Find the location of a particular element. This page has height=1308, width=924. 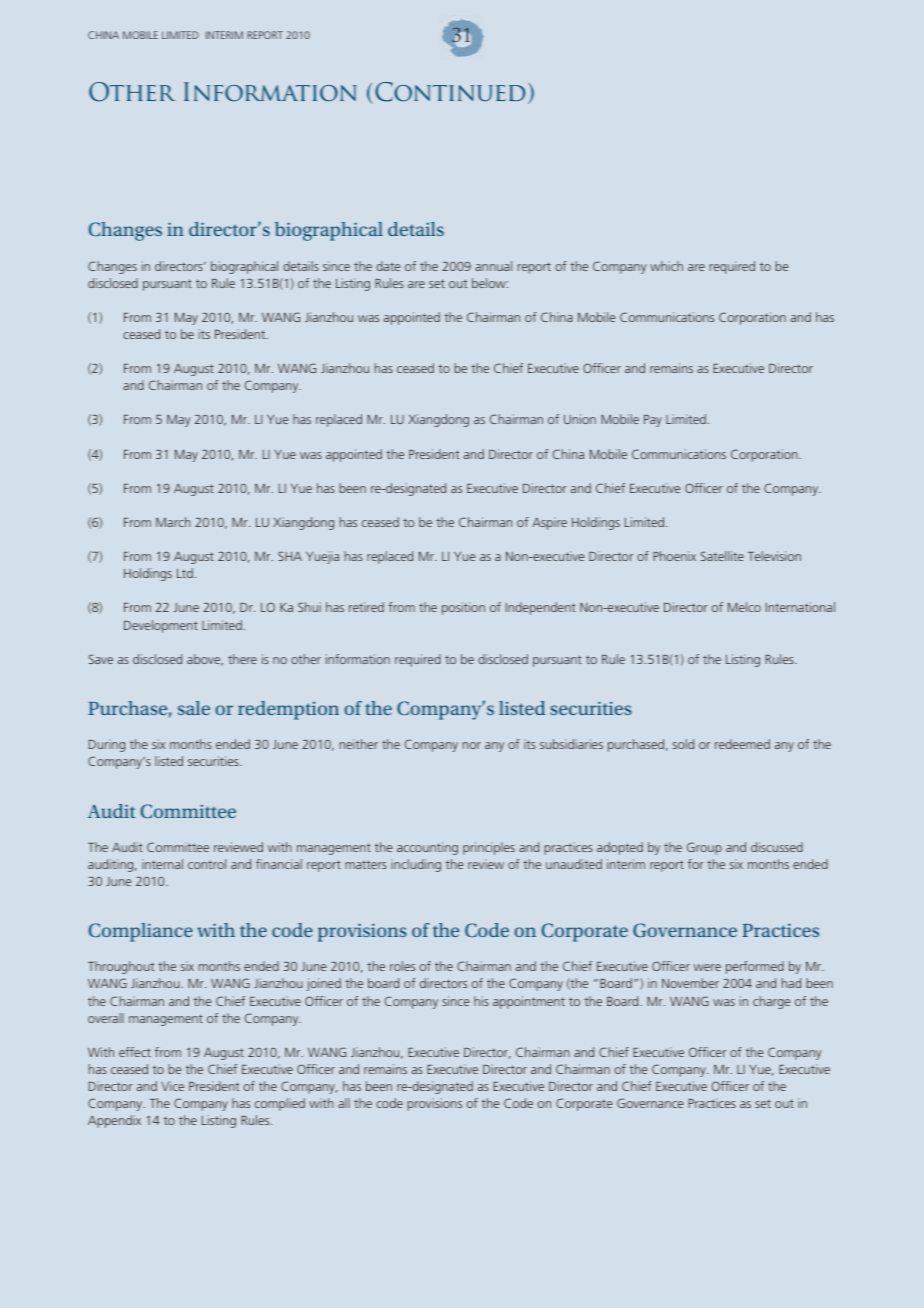

March is located at coordinates (173, 522).
